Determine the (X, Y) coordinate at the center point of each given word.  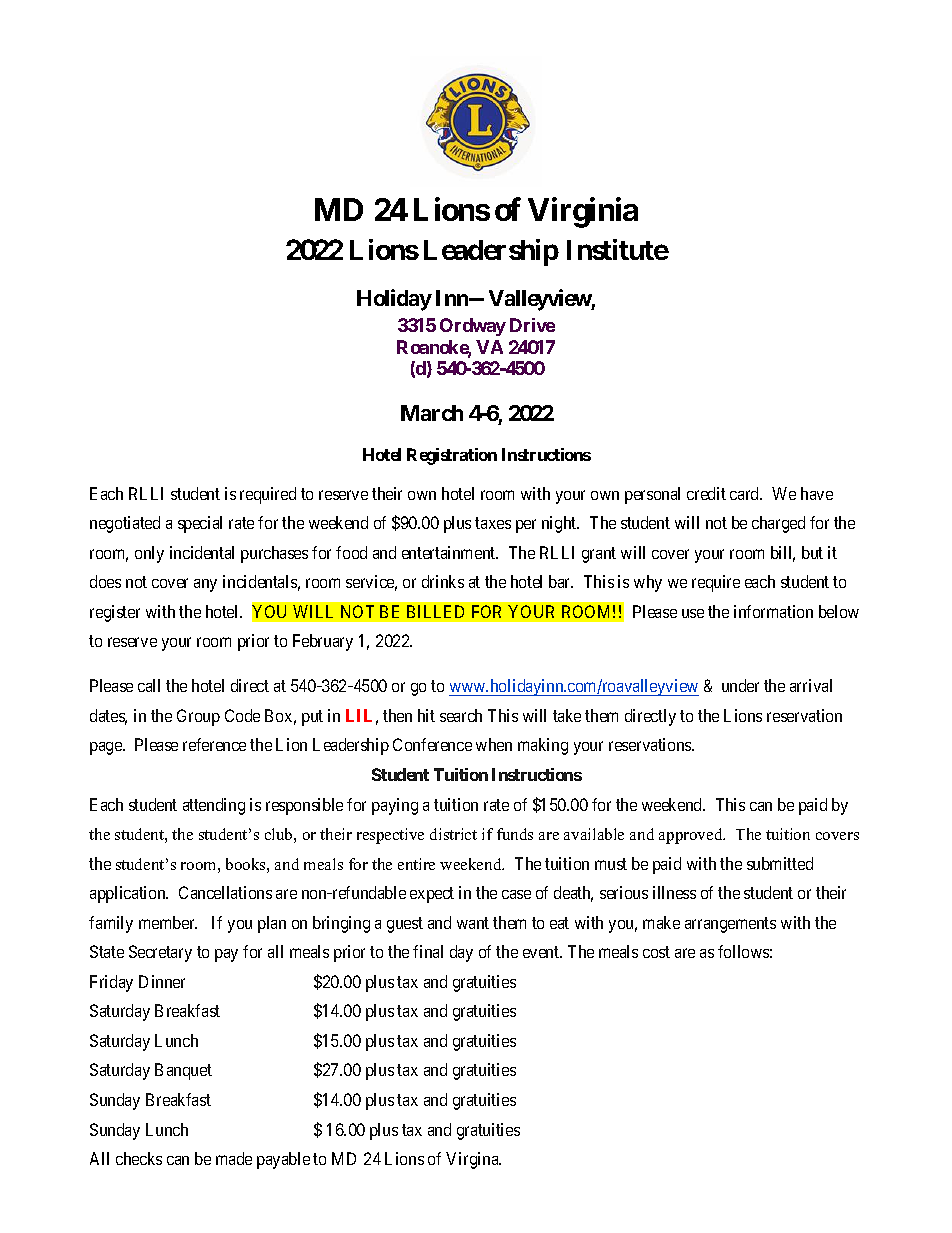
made (234, 1158)
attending (214, 806)
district (453, 834)
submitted (780, 863)
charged (778, 524)
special (200, 524)
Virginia (583, 213)
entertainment (450, 552)
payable (283, 1160)
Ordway (473, 327)
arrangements (730, 925)
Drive (532, 325)
